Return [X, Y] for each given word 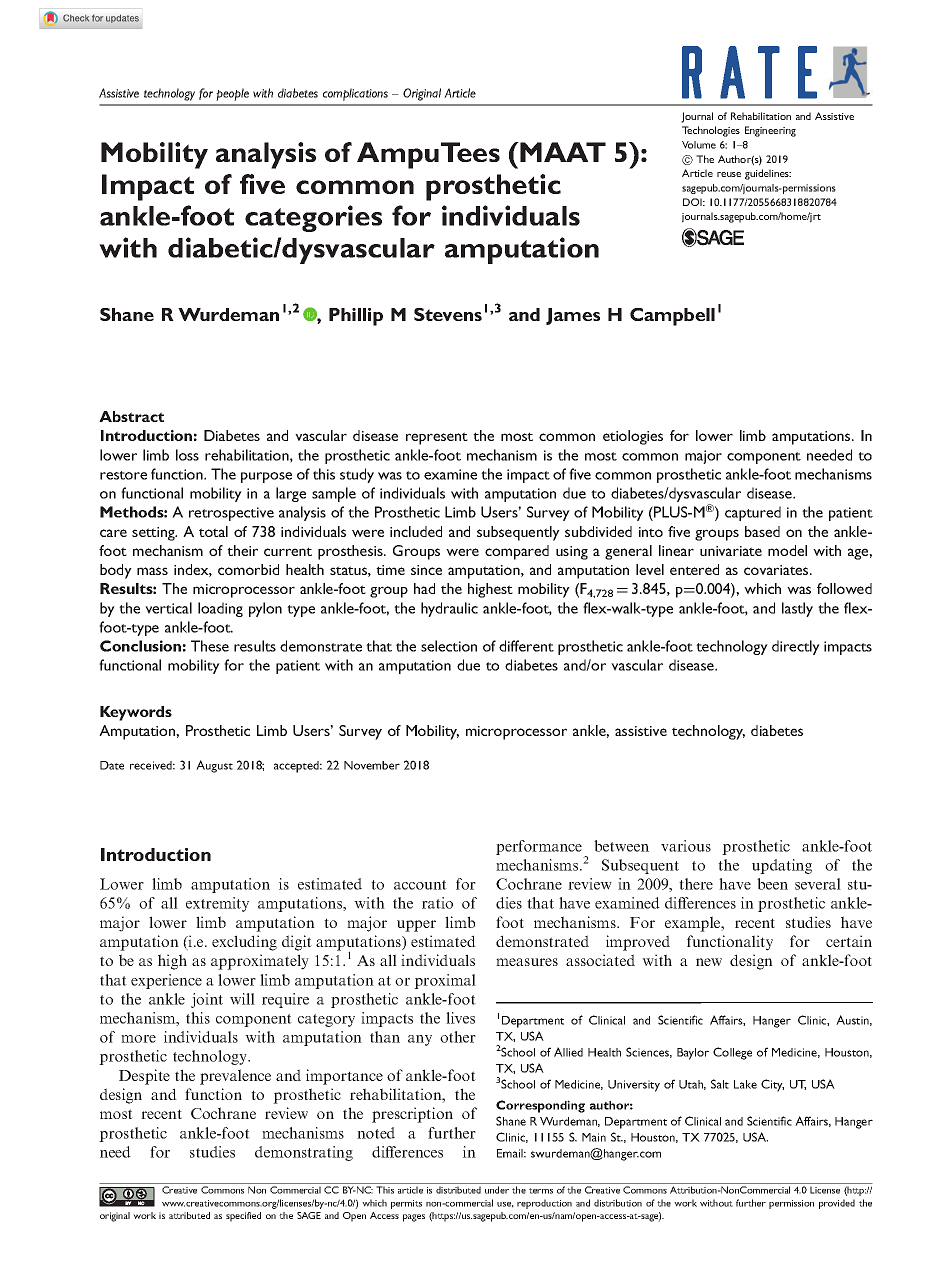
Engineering [770, 131]
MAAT [562, 152]
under [497, 1190]
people [232, 94]
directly [796, 647]
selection [449, 646]
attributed [189, 1215]
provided [837, 1204]
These [210, 646]
